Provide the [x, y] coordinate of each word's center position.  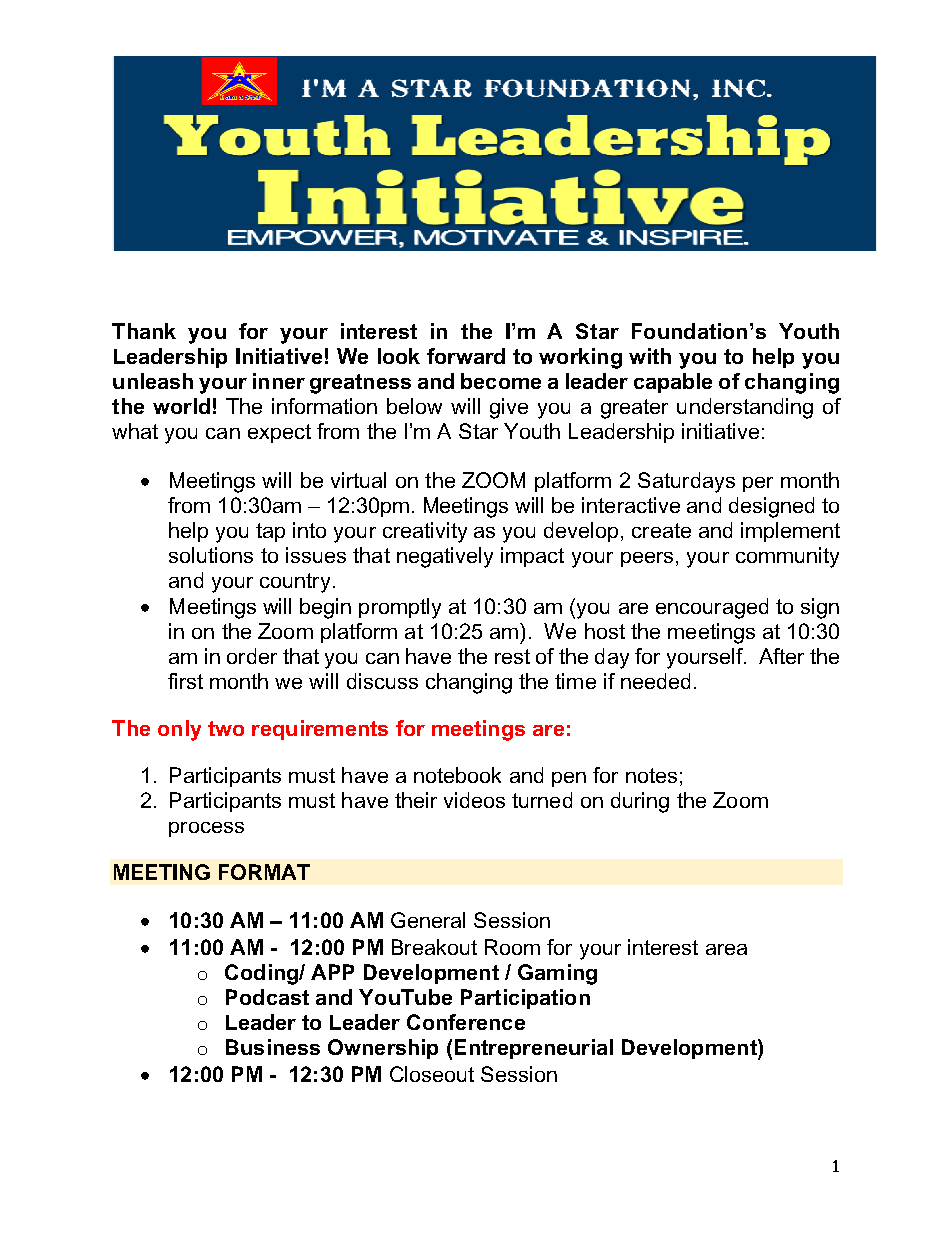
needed [655, 681]
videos [474, 800]
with [650, 356]
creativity [425, 532]
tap [270, 532]
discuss [382, 681]
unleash [153, 381]
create [661, 530]
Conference [466, 1022]
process [206, 829]
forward [466, 356]
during [640, 802]
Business [273, 1047]
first [185, 681]
